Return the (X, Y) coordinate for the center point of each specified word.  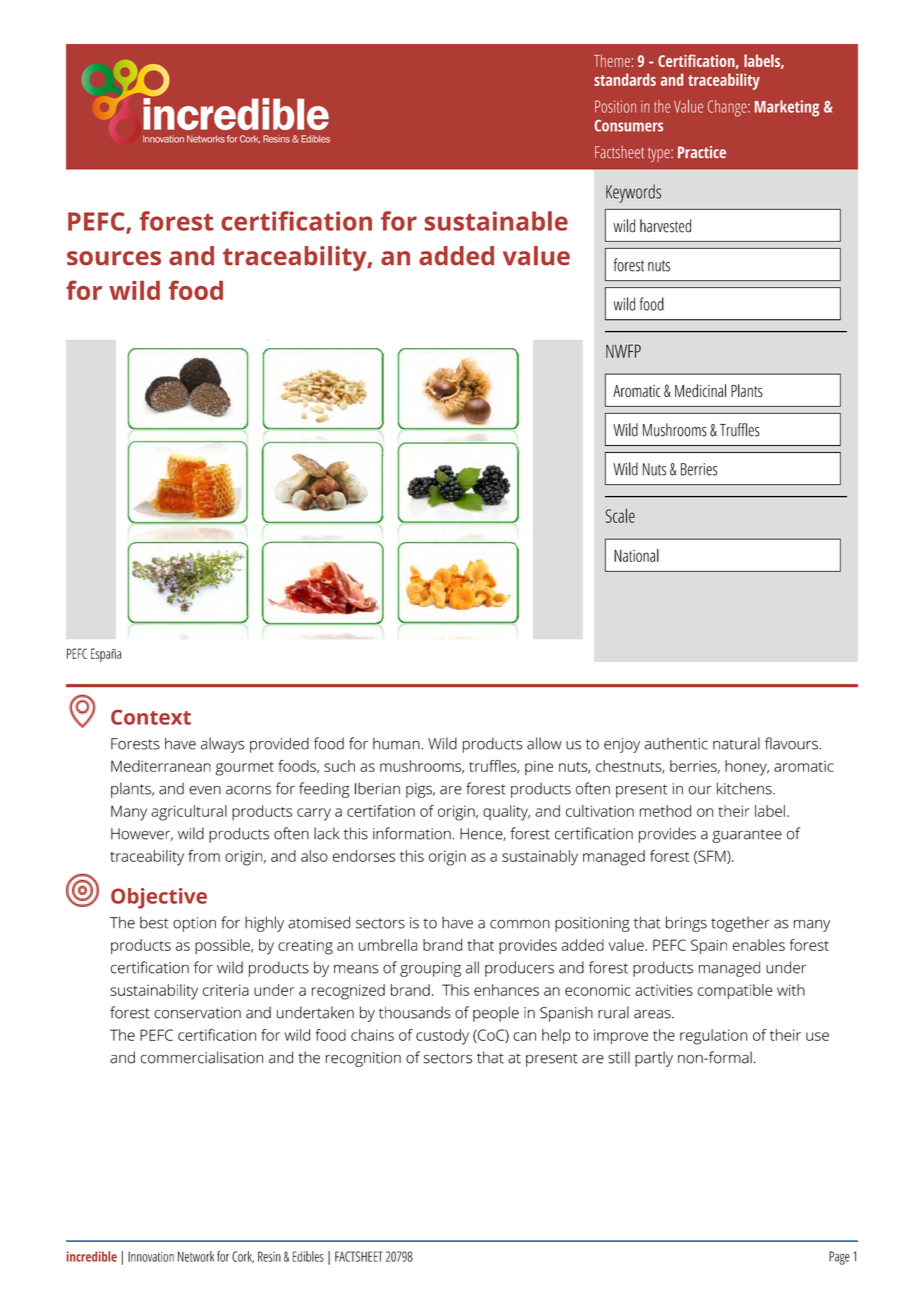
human (397, 744)
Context (151, 717)
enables (759, 945)
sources (114, 258)
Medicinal (700, 390)
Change (728, 108)
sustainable (496, 221)
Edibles (308, 1256)
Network (196, 1256)
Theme (612, 60)
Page (839, 1258)
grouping (430, 969)
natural (736, 743)
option (194, 924)
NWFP (623, 351)
